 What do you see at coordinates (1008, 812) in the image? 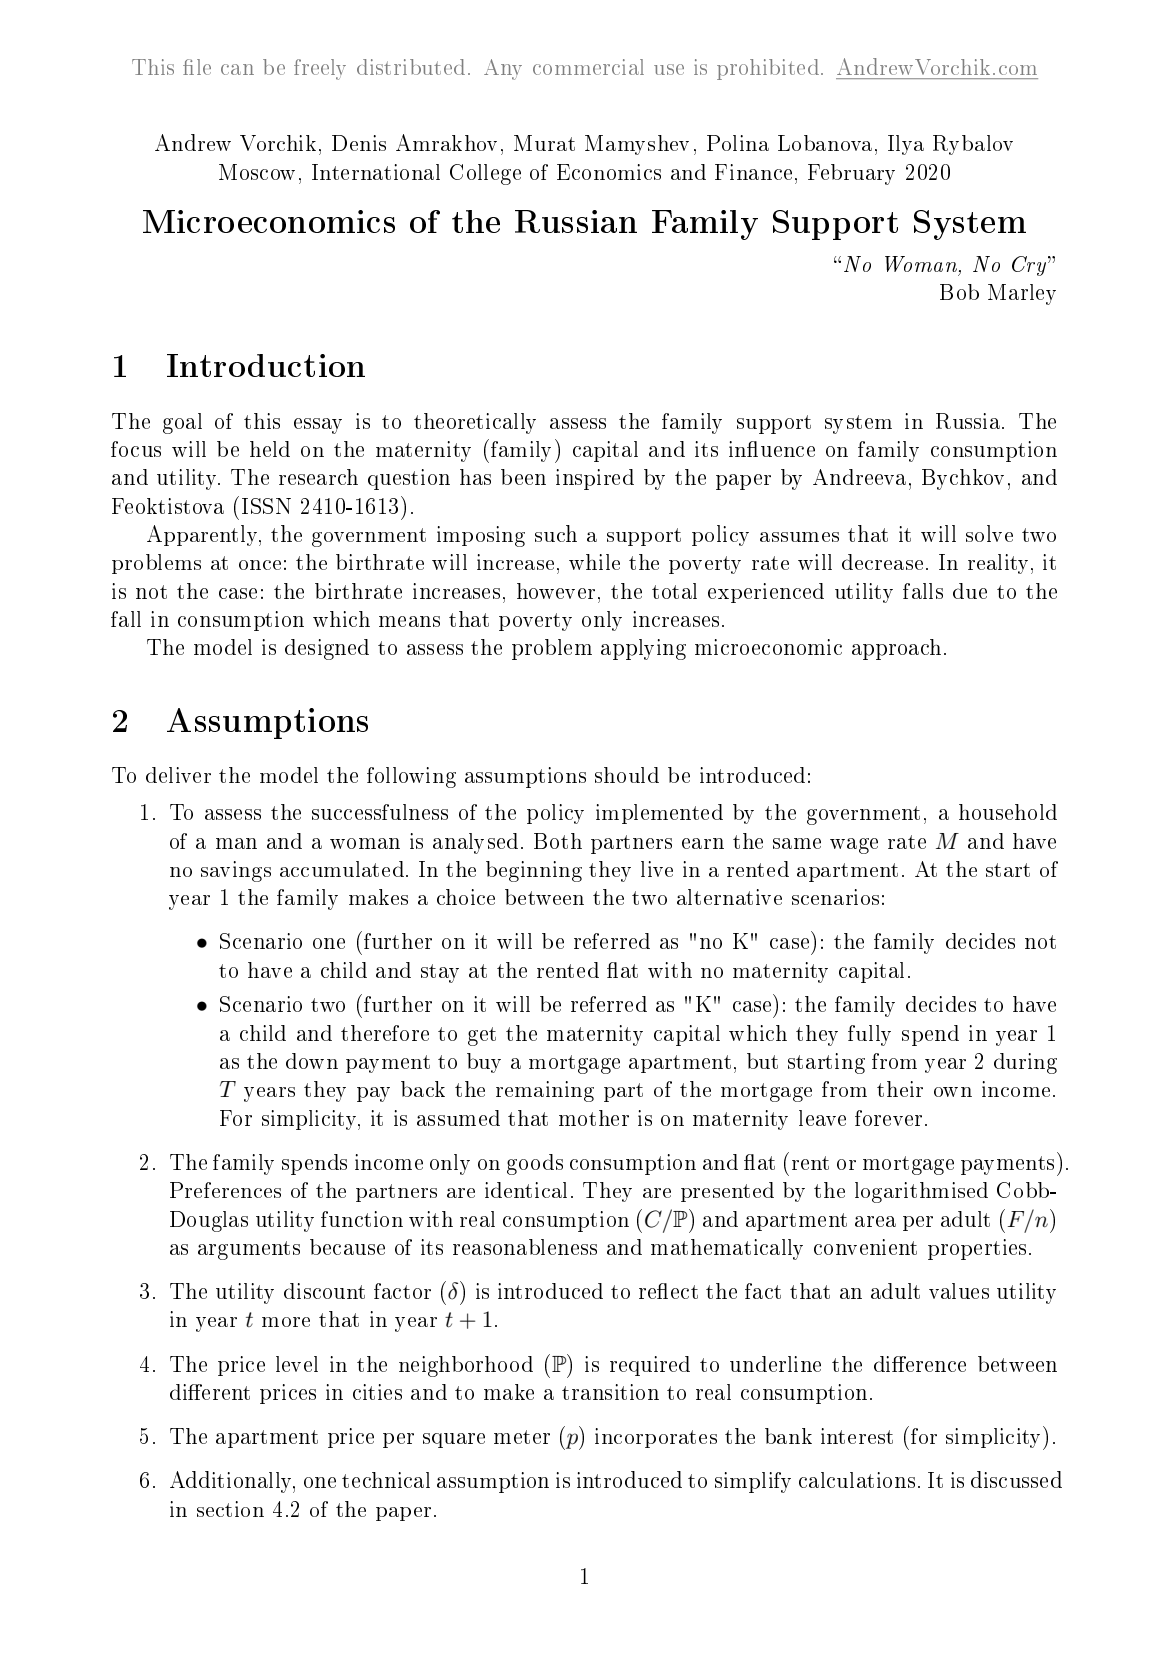
I see `household` at bounding box center [1008, 812].
